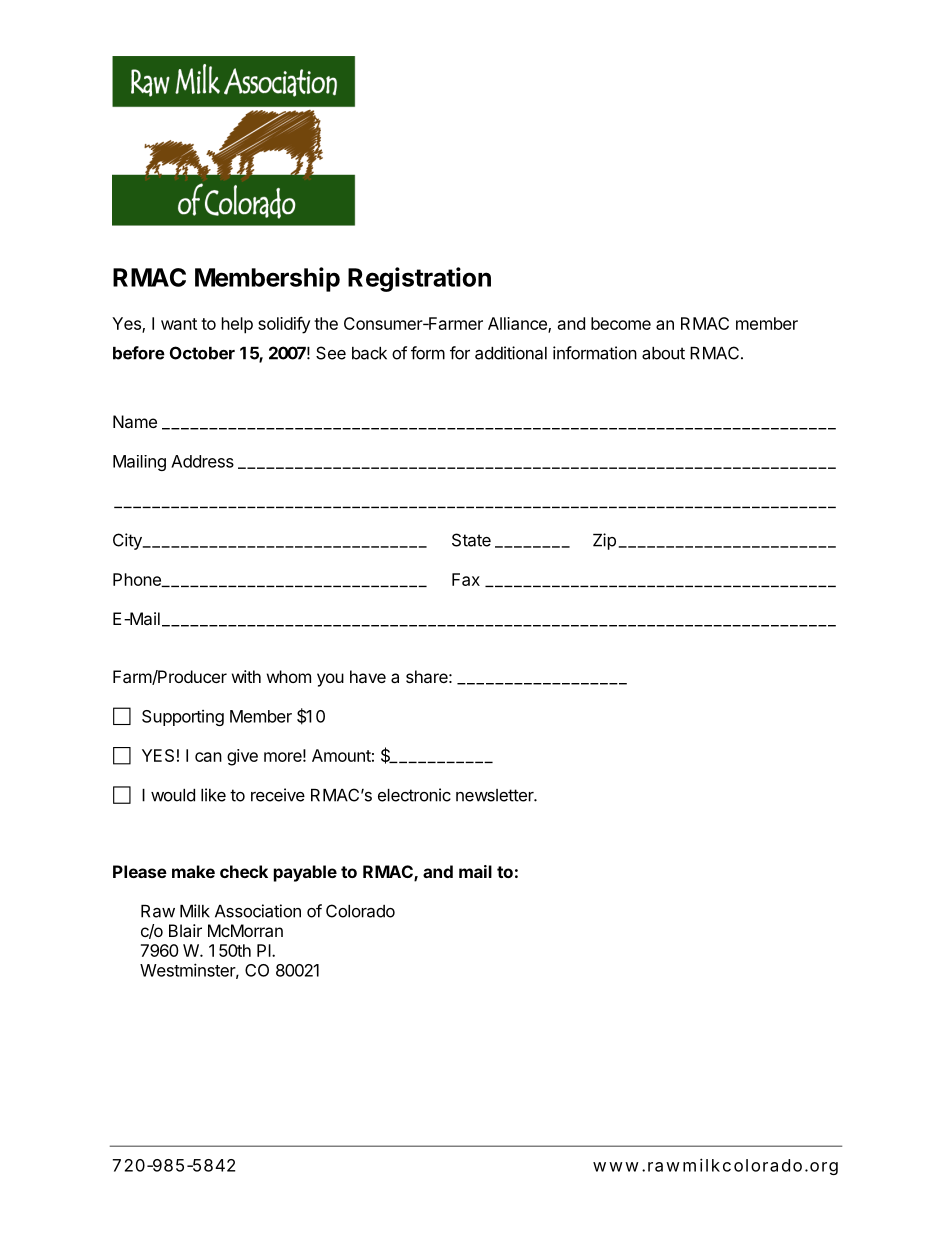 The height and width of the screenshot is (1233, 952). Describe the element at coordinates (621, 323) in the screenshot. I see `become` at that location.
